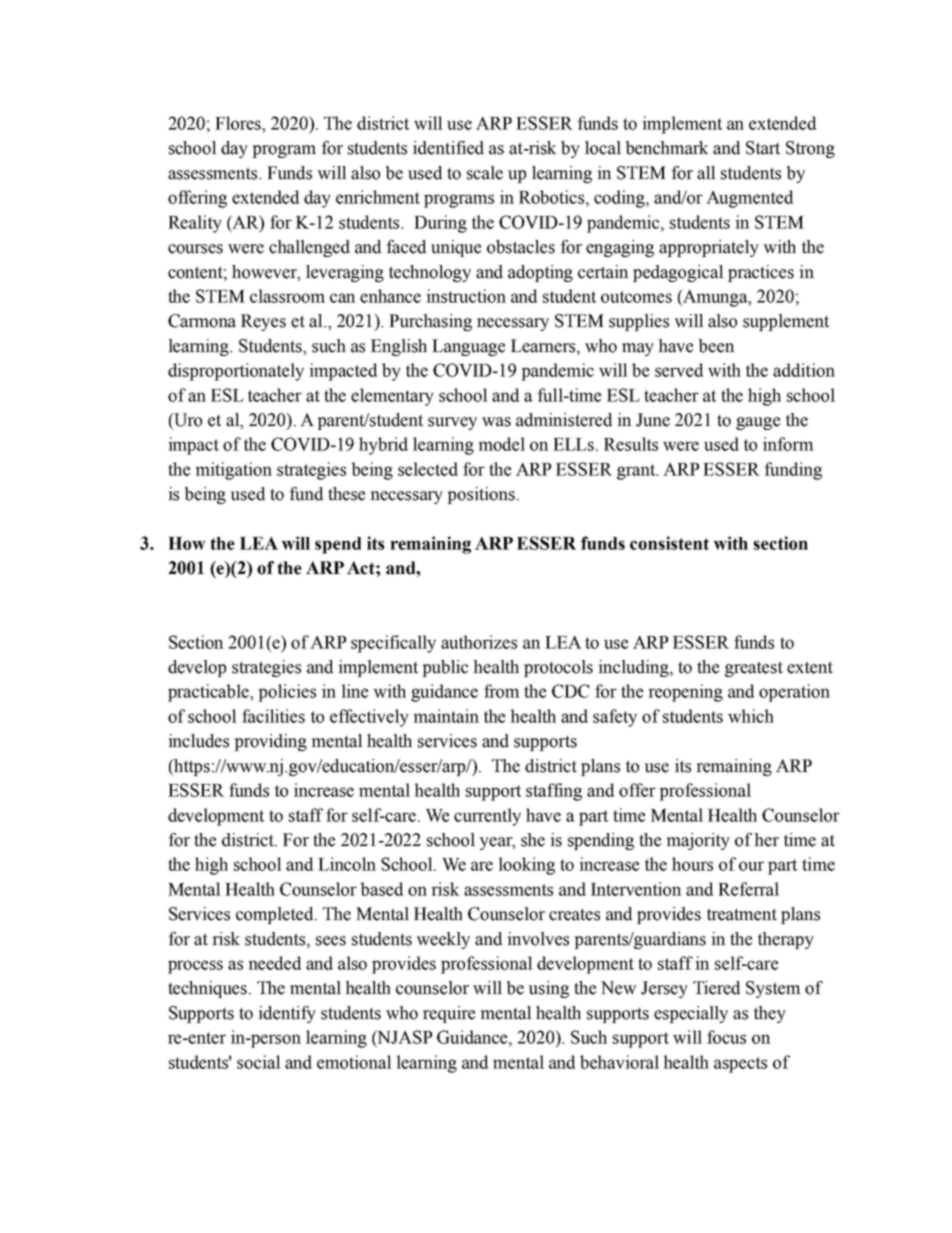 The image size is (952, 1233). I want to click on providing, so click(270, 742).
